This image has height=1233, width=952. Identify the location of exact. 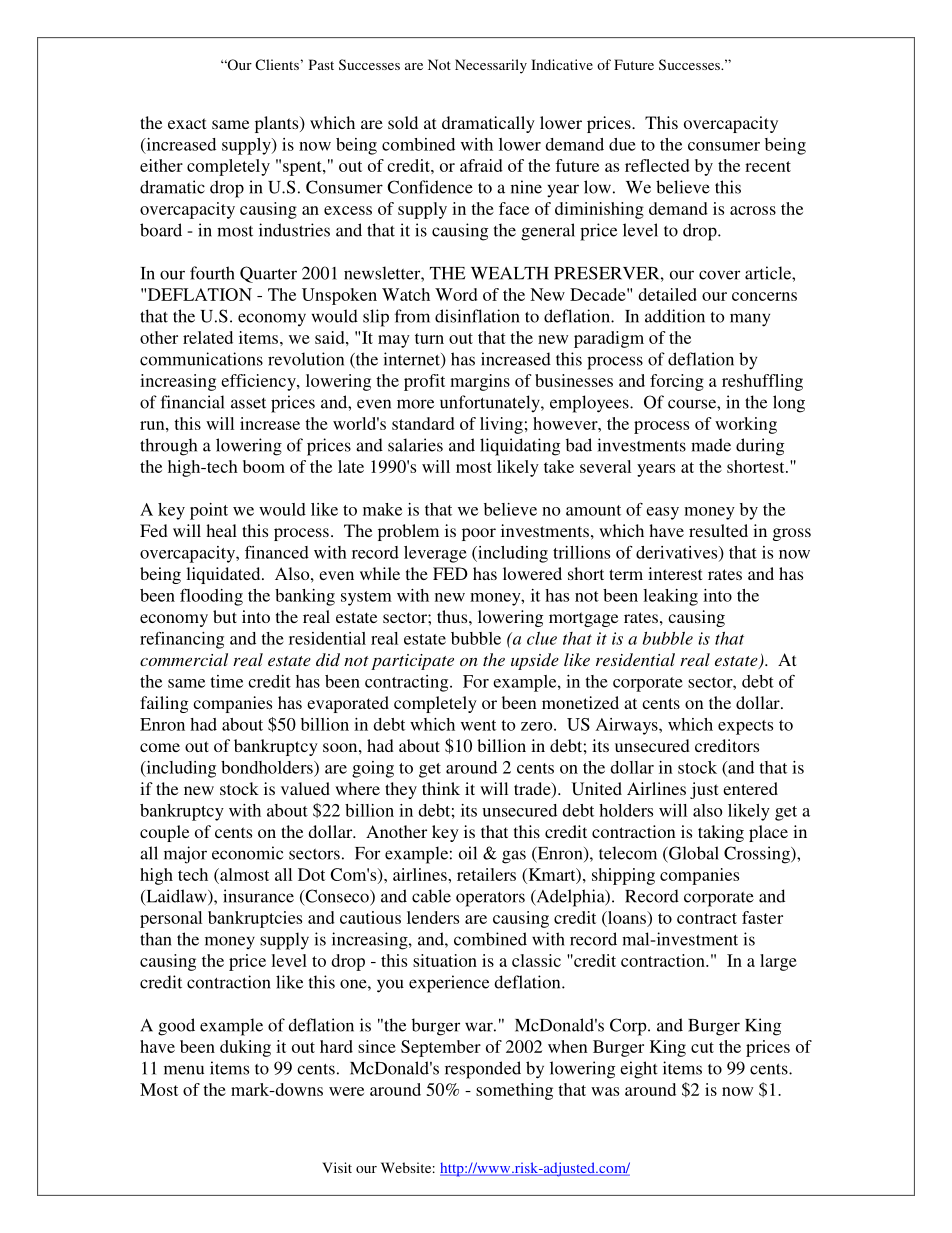
(187, 123).
